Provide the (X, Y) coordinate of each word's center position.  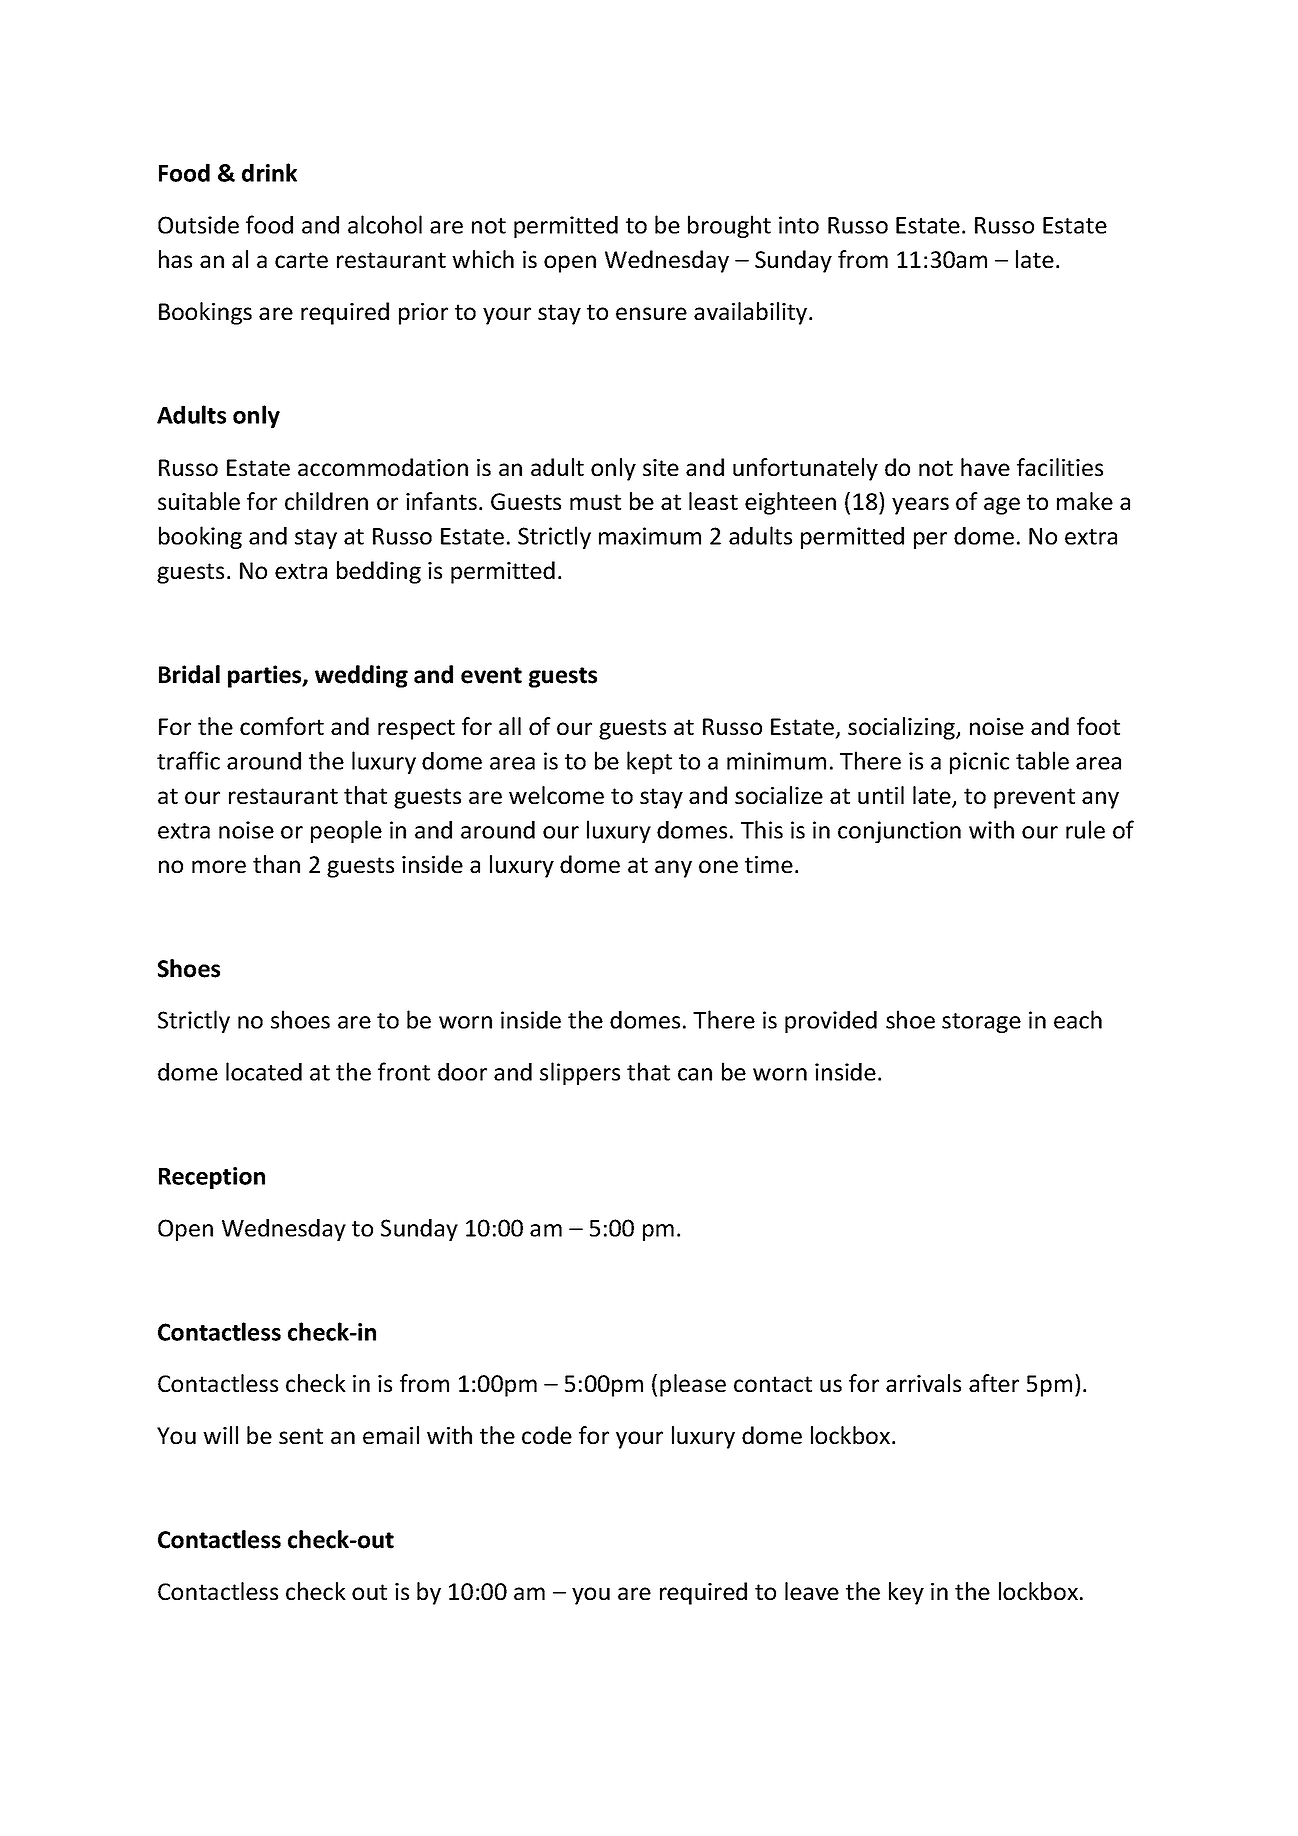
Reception (212, 1178)
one (718, 866)
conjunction (899, 832)
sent (301, 1436)
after (994, 1383)
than (276, 864)
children (326, 501)
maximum (650, 536)
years (920, 506)
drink (269, 172)
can (695, 1074)
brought (729, 226)
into (799, 225)
